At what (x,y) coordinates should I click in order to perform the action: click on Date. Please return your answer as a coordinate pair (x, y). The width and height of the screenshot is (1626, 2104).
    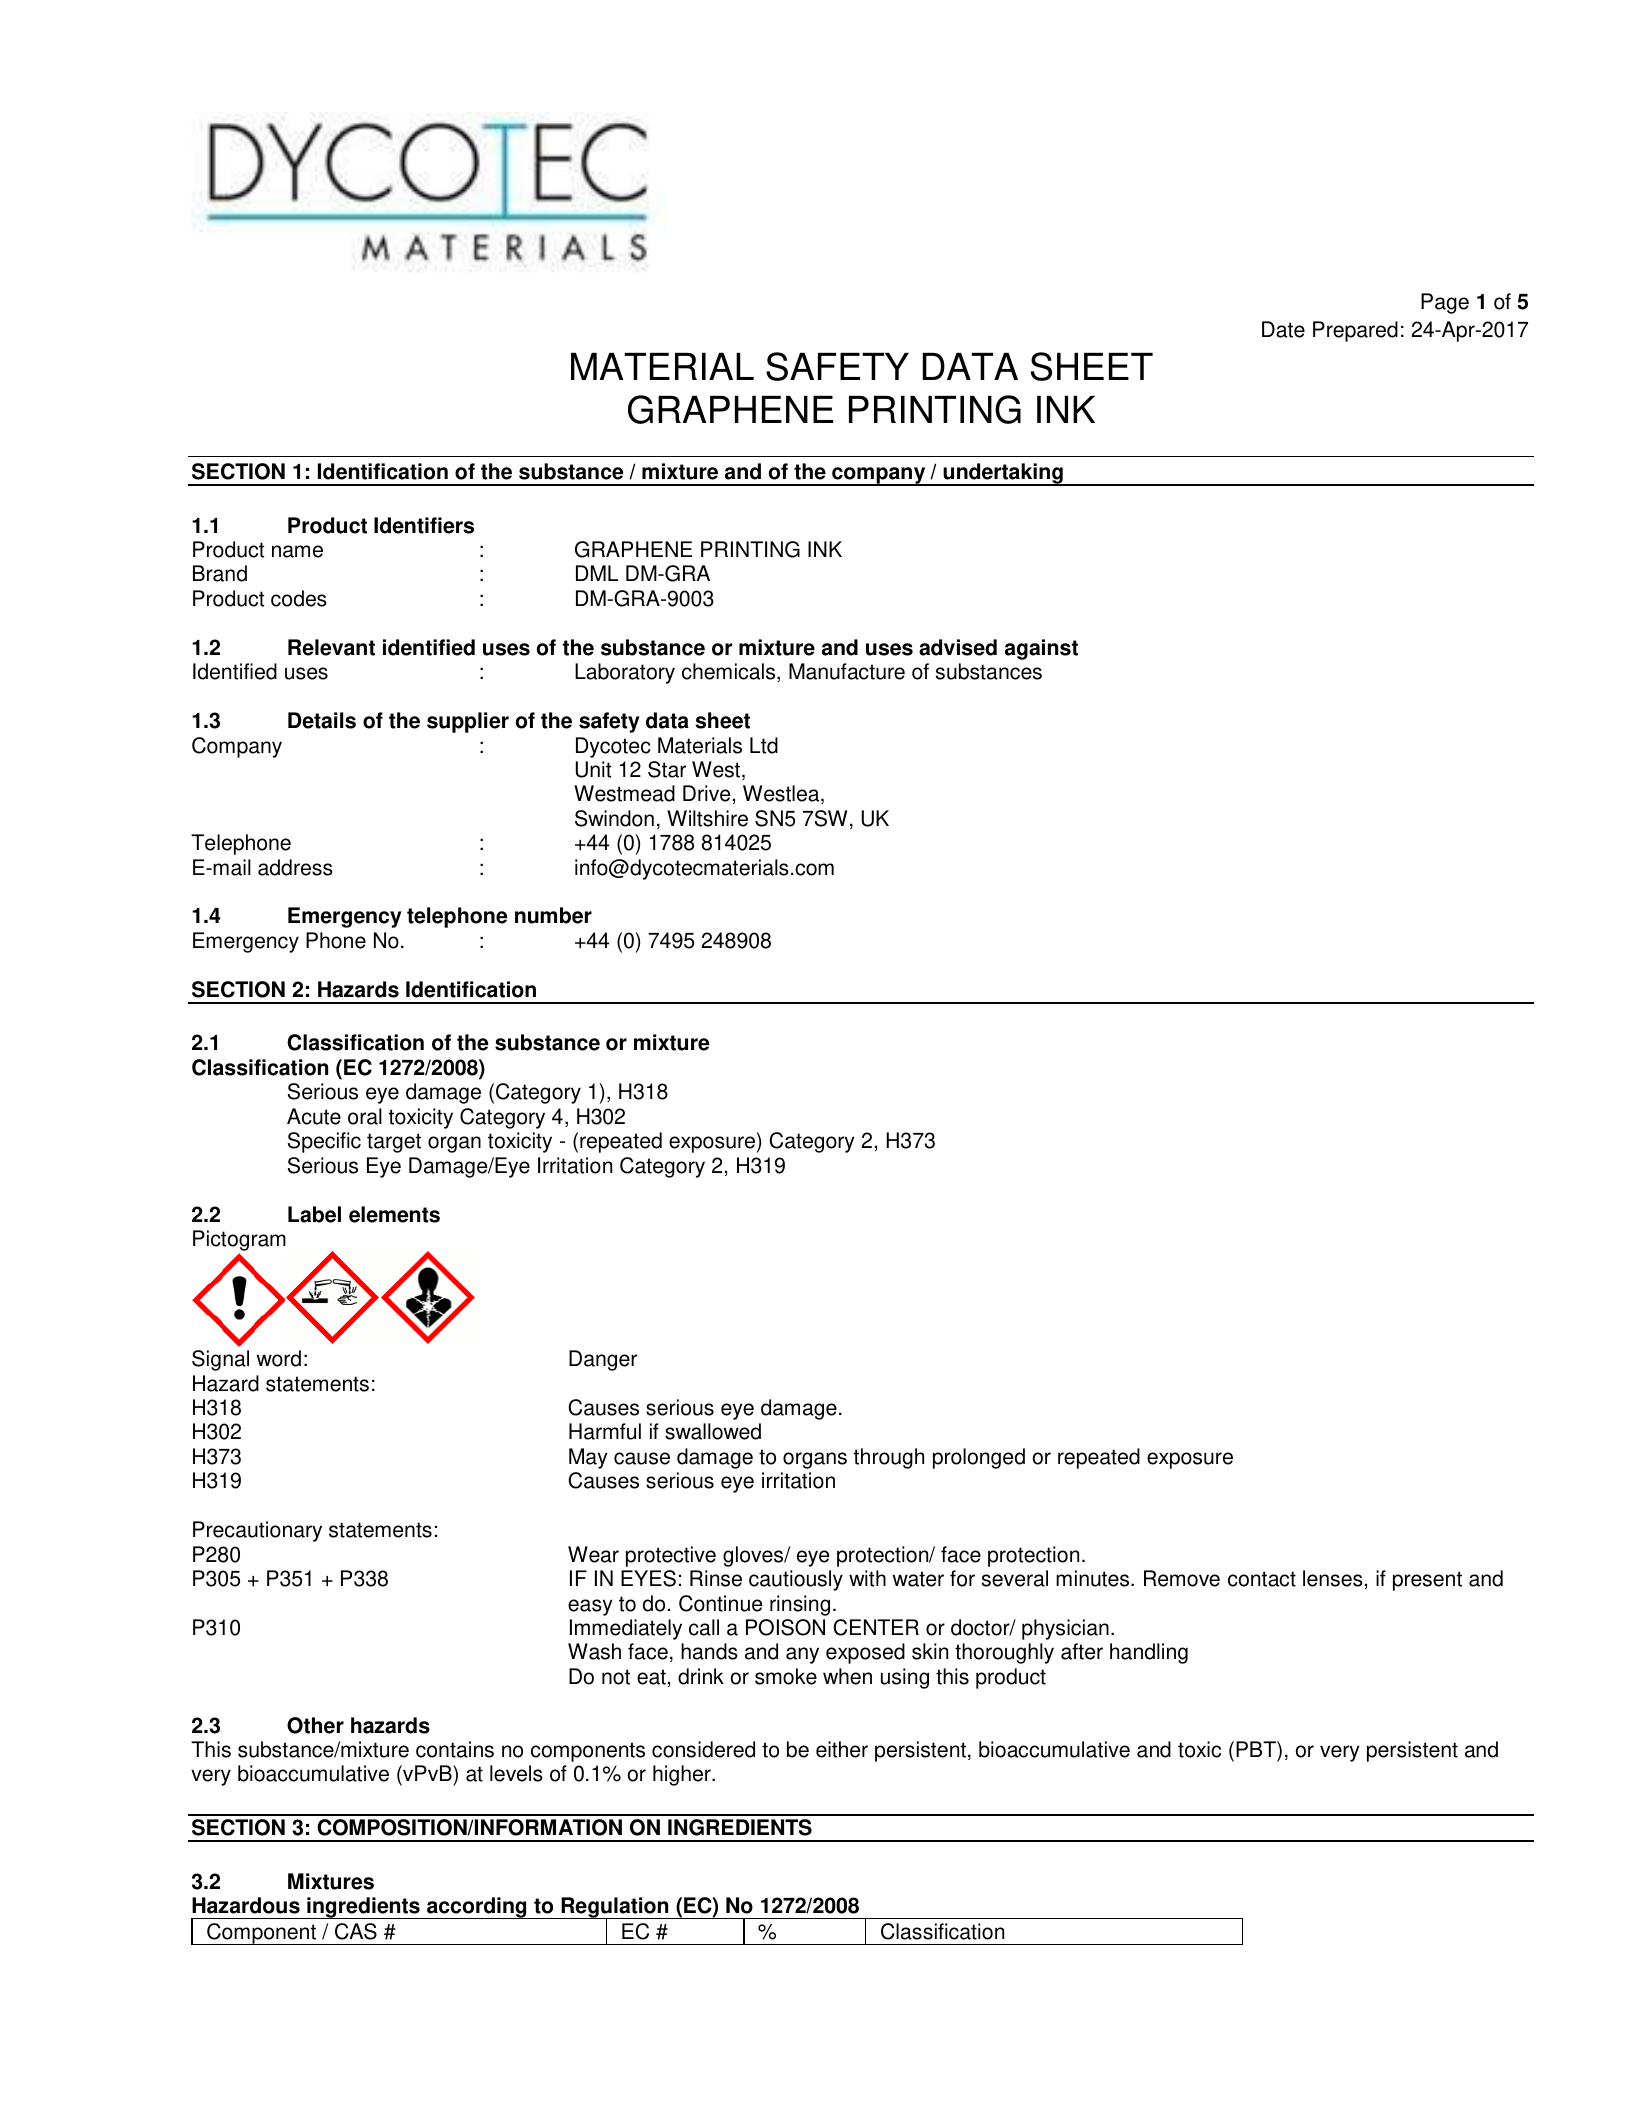
    Looking at the image, I should click on (1283, 329).
